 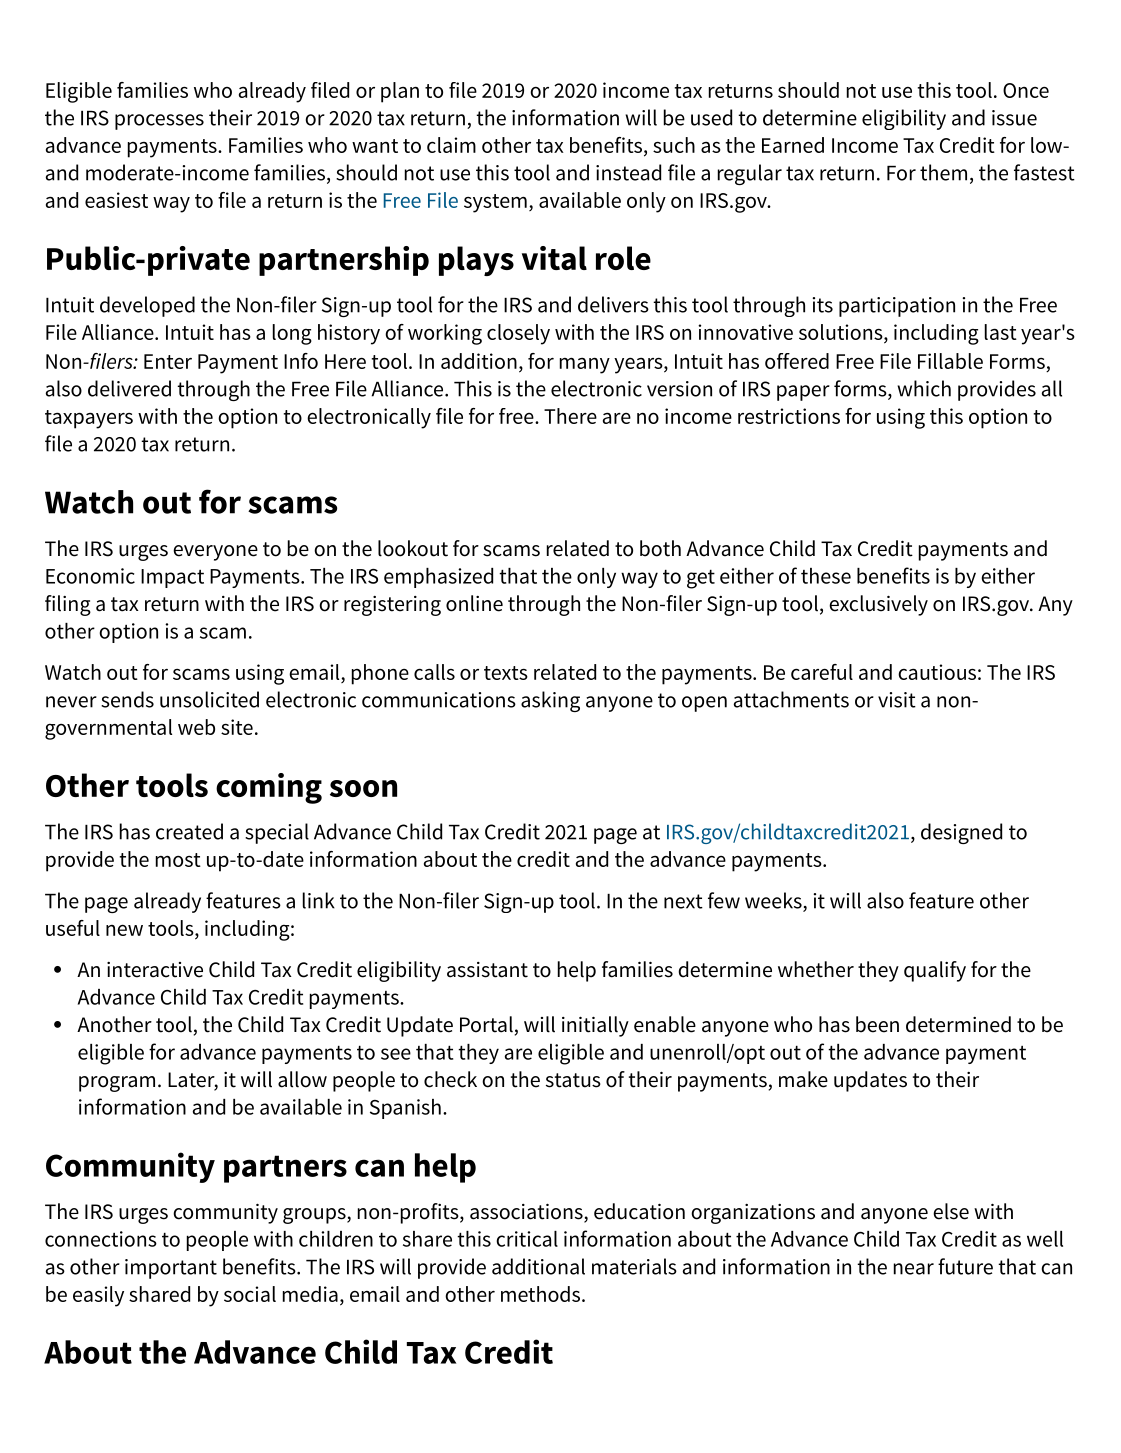 What do you see at coordinates (877, 1024) in the page?
I see `been` at bounding box center [877, 1024].
